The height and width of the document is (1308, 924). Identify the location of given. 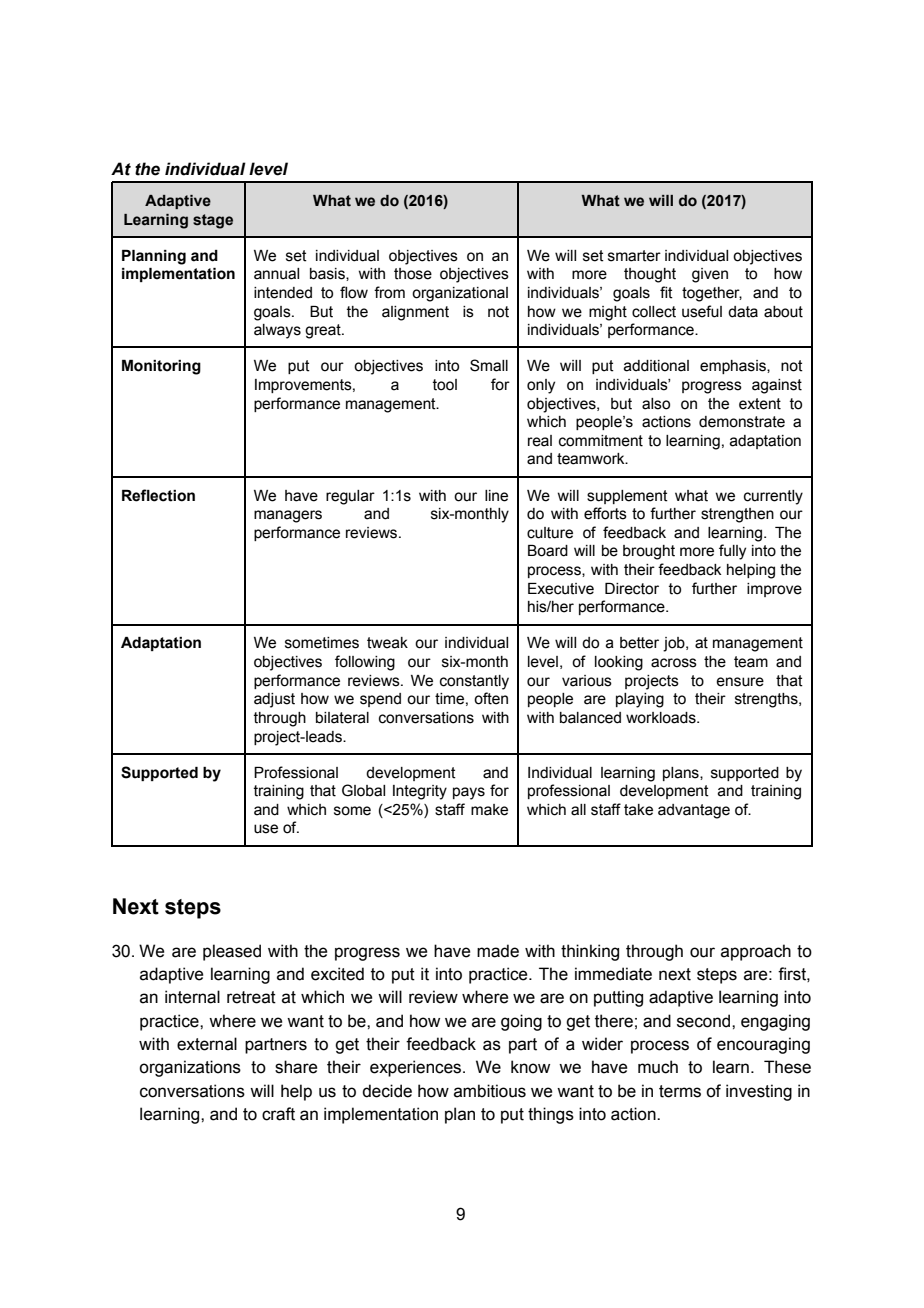
(710, 275).
